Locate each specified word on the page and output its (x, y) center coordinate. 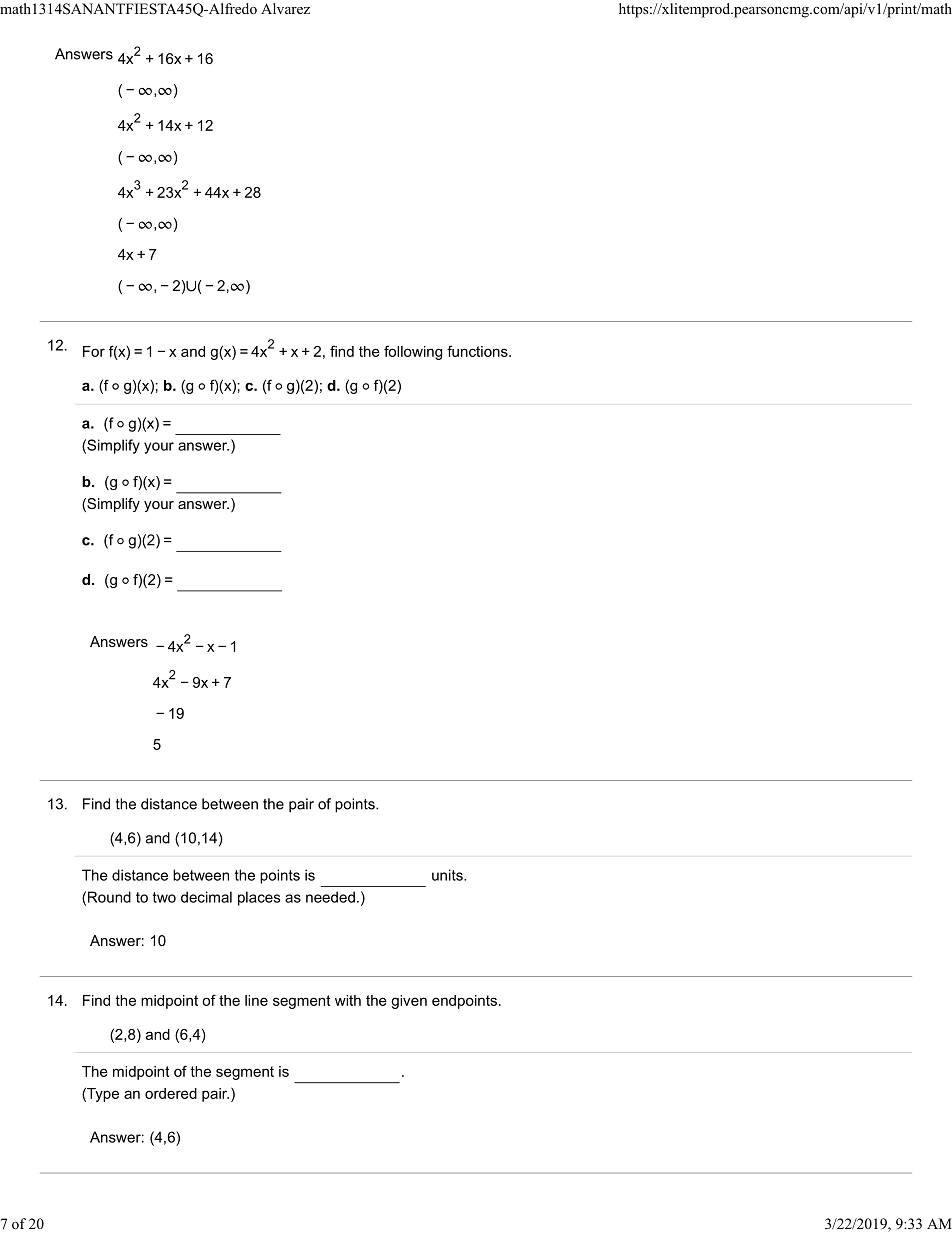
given (409, 1002)
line (256, 1000)
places (259, 898)
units (448, 875)
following (413, 352)
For (94, 351)
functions (478, 351)
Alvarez (285, 8)
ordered (171, 1093)
